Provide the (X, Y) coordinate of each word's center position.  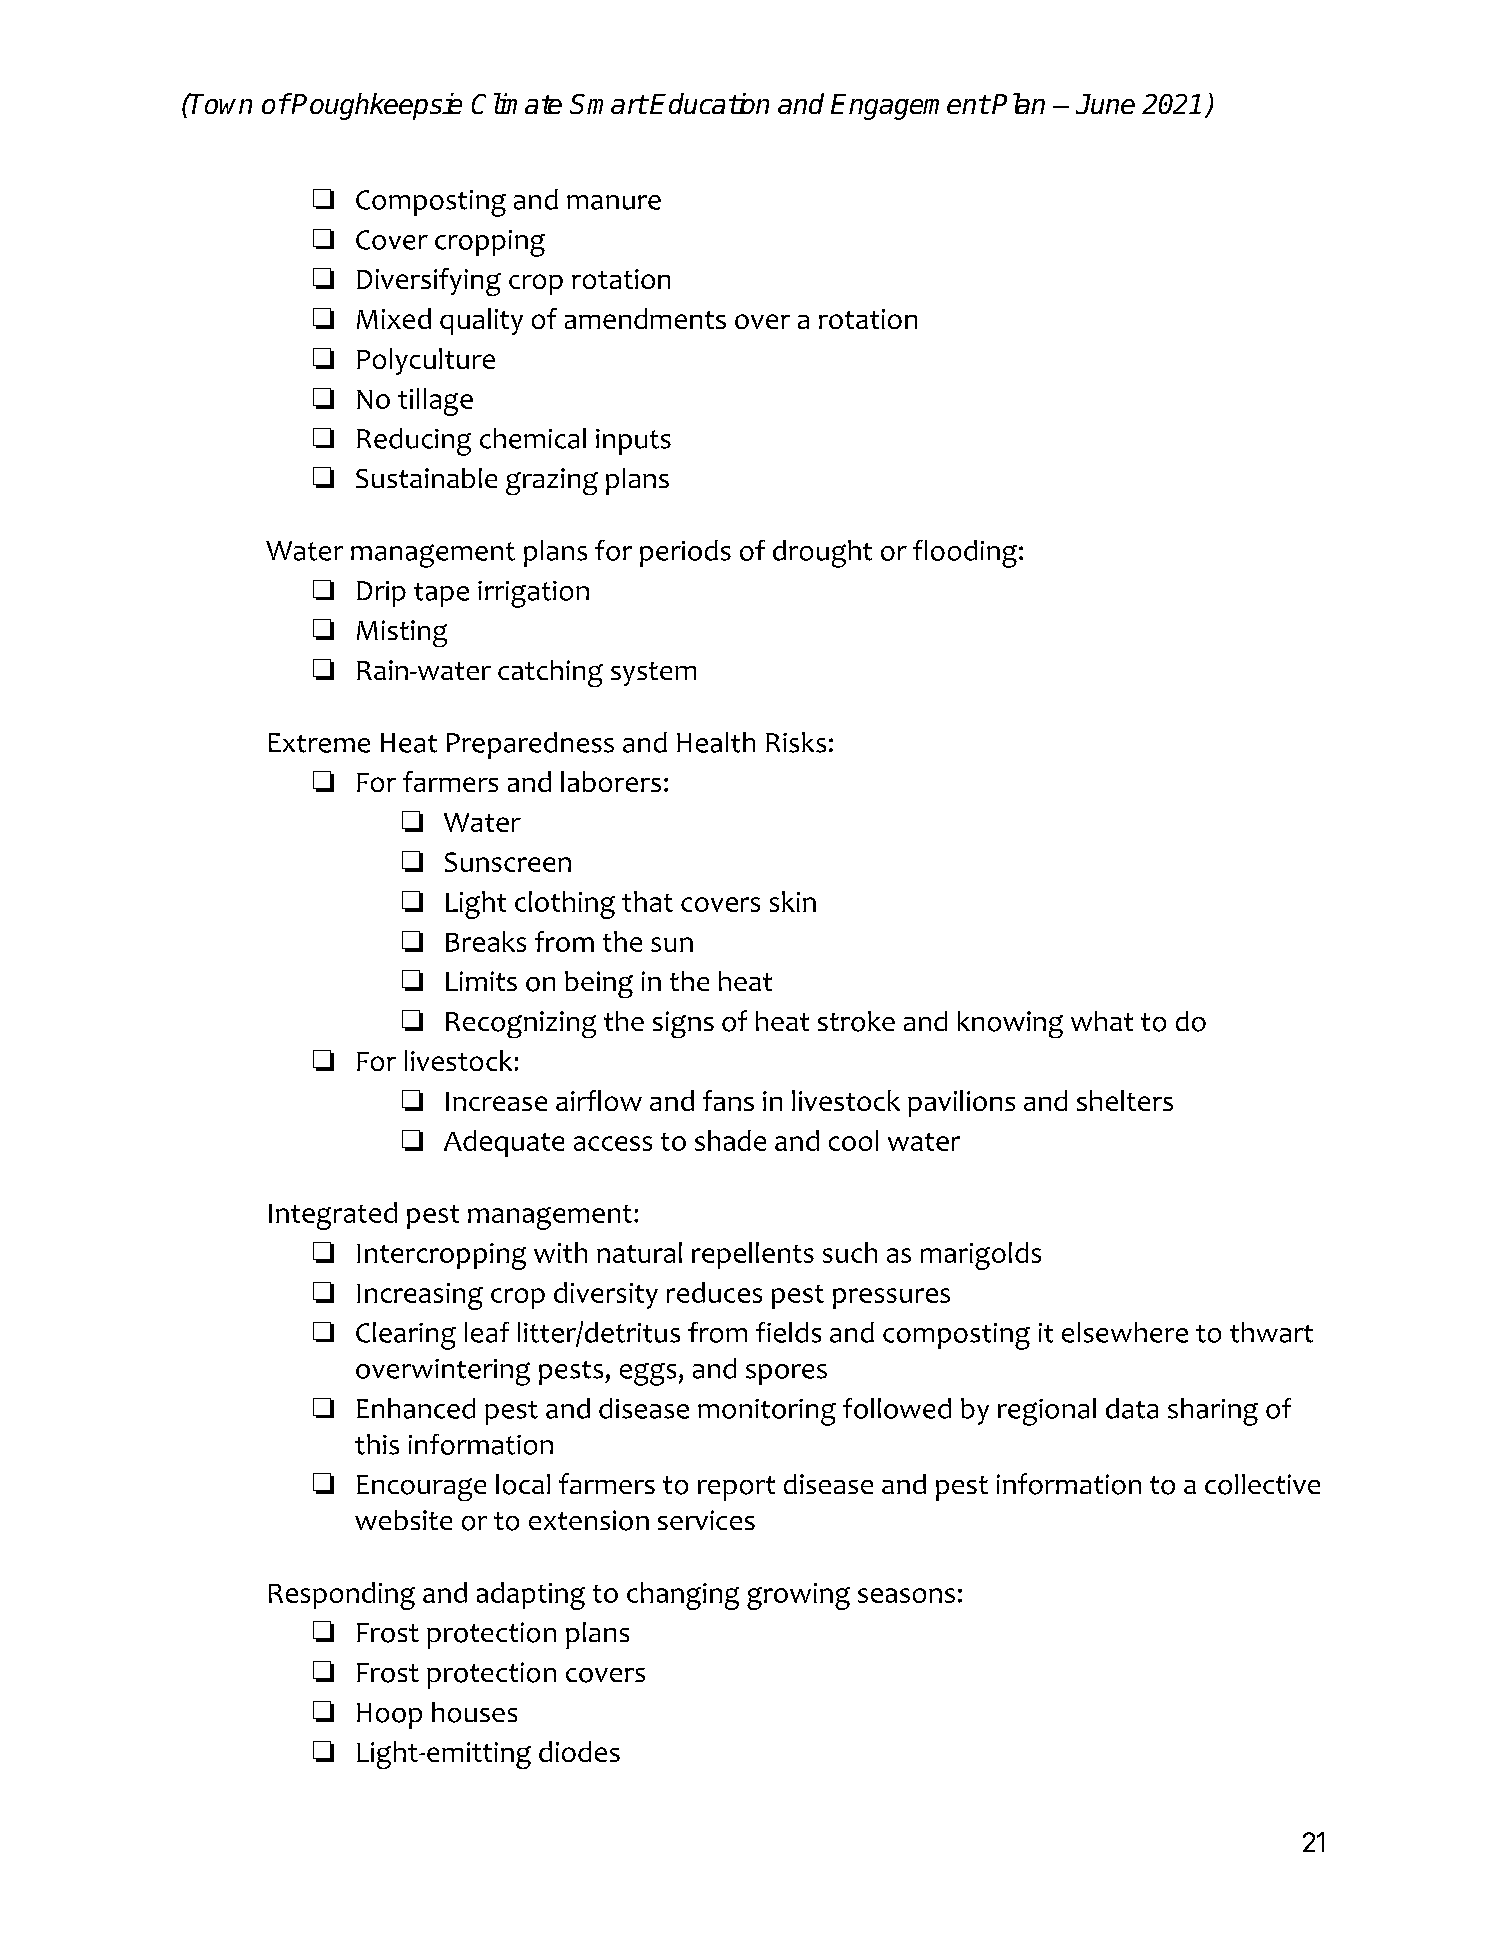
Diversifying (429, 282)
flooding (965, 554)
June (1105, 104)
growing (798, 1596)
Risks (796, 742)
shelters (1125, 1100)
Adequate (504, 1143)
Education (709, 103)
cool (853, 1140)
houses (474, 1712)
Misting (402, 633)
